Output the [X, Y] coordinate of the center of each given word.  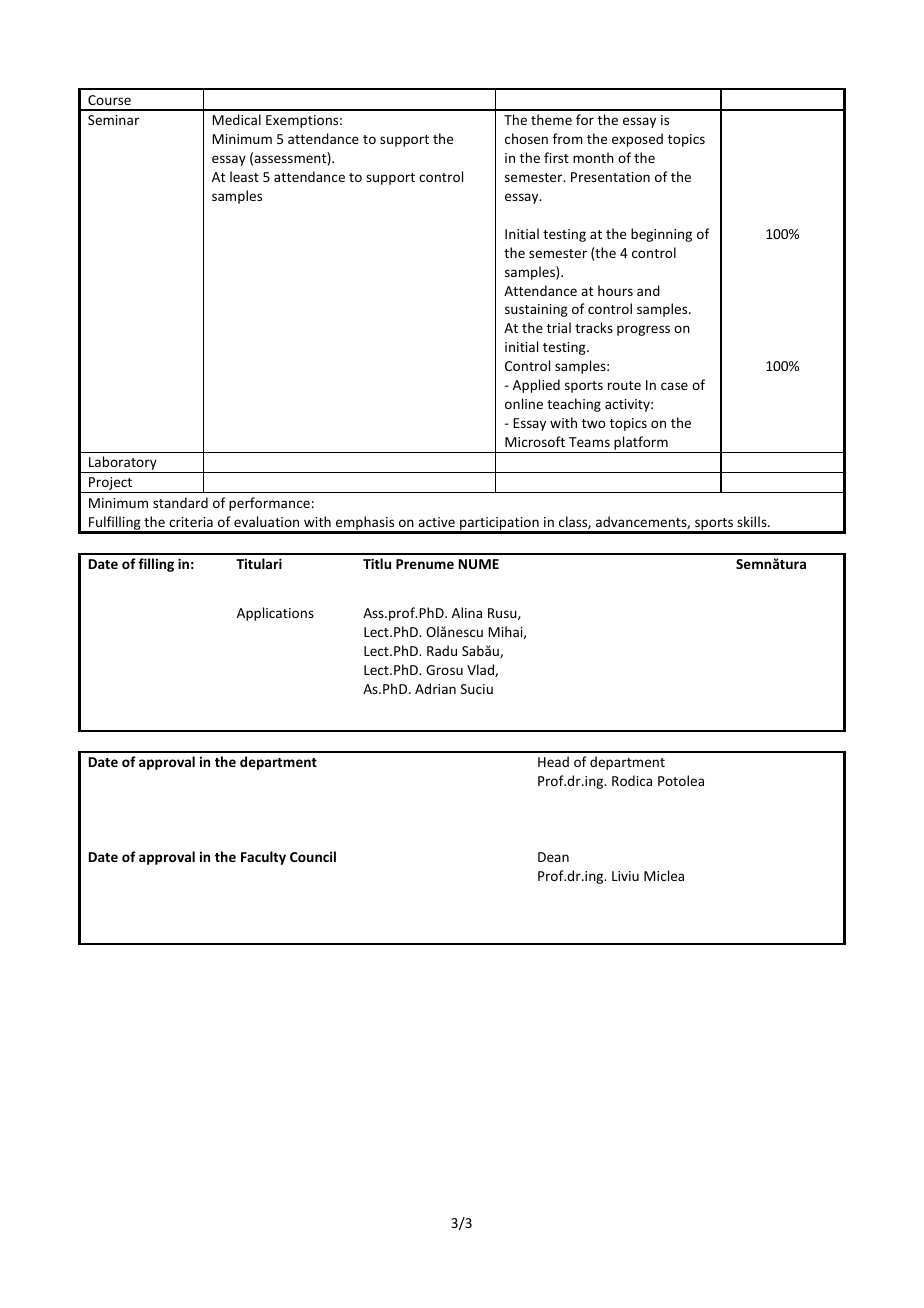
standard [180, 502]
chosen [526, 138]
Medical [236, 119]
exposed [637, 140]
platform [641, 444]
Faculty [263, 858]
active [436, 522]
